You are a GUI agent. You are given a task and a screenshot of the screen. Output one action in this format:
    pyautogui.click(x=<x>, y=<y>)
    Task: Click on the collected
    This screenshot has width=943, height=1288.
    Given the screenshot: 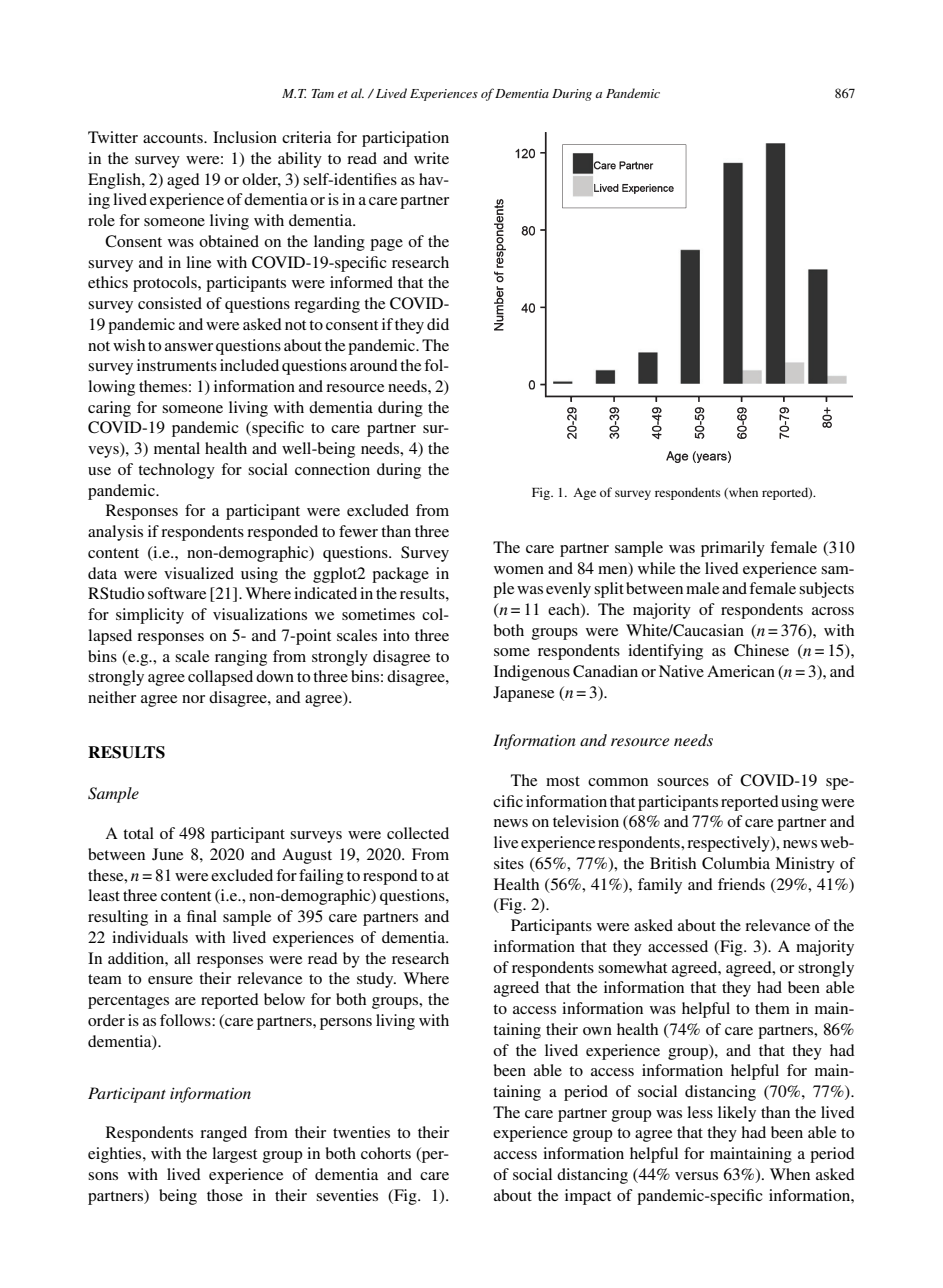 What is the action you would take?
    pyautogui.click(x=418, y=833)
